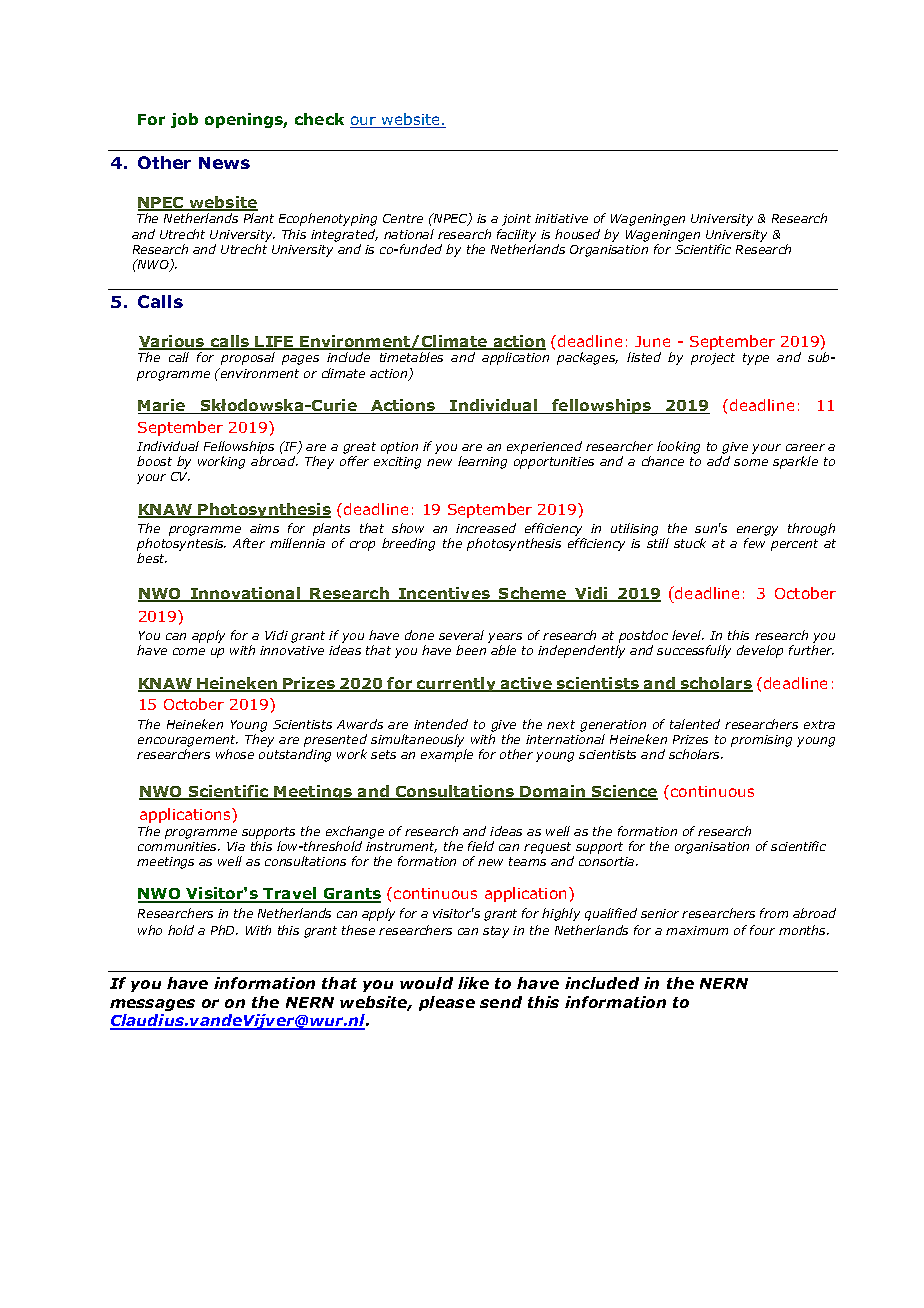 The image size is (924, 1308). I want to click on initiative, so click(561, 218).
